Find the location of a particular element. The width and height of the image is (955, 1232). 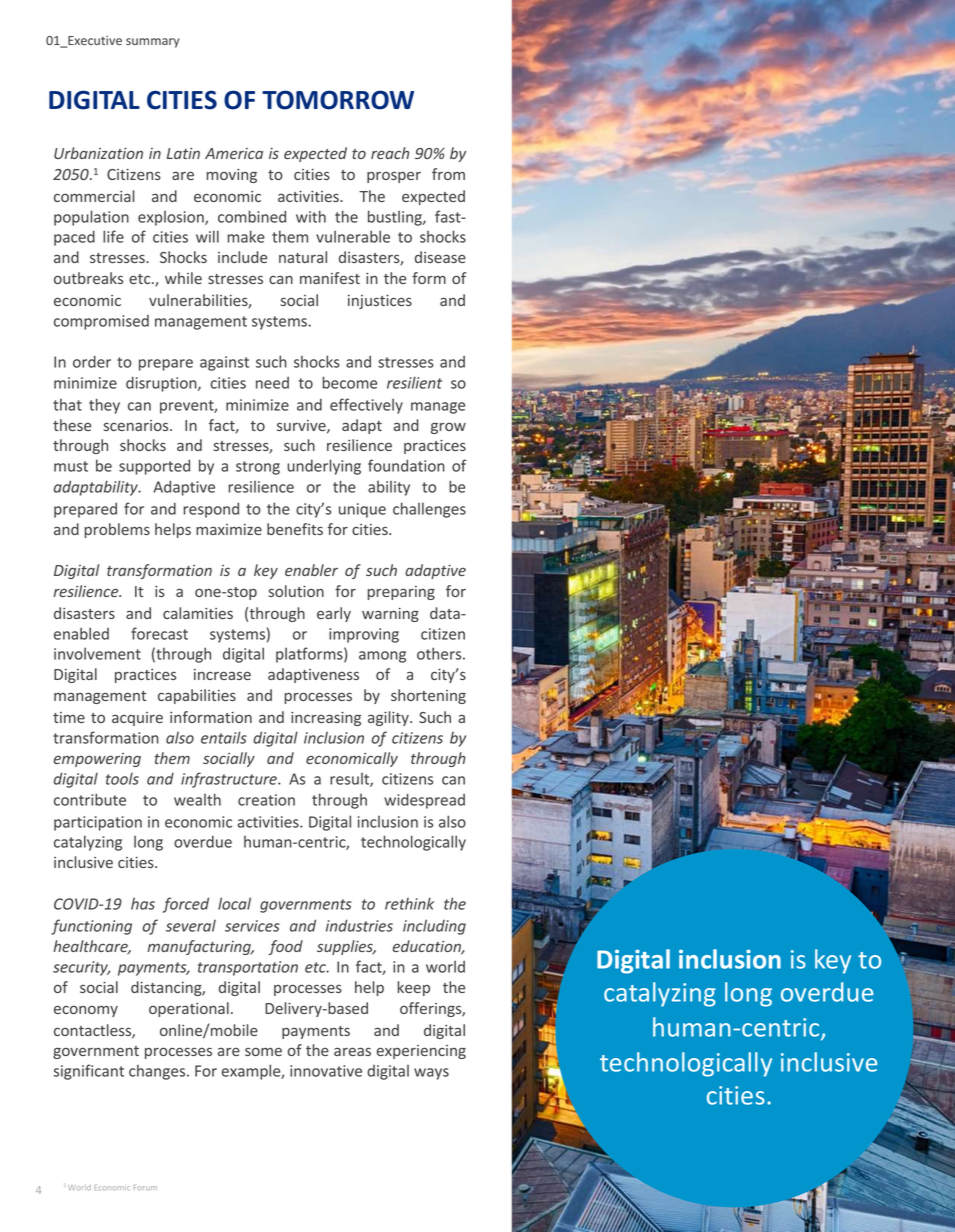

some is located at coordinates (263, 1051).
